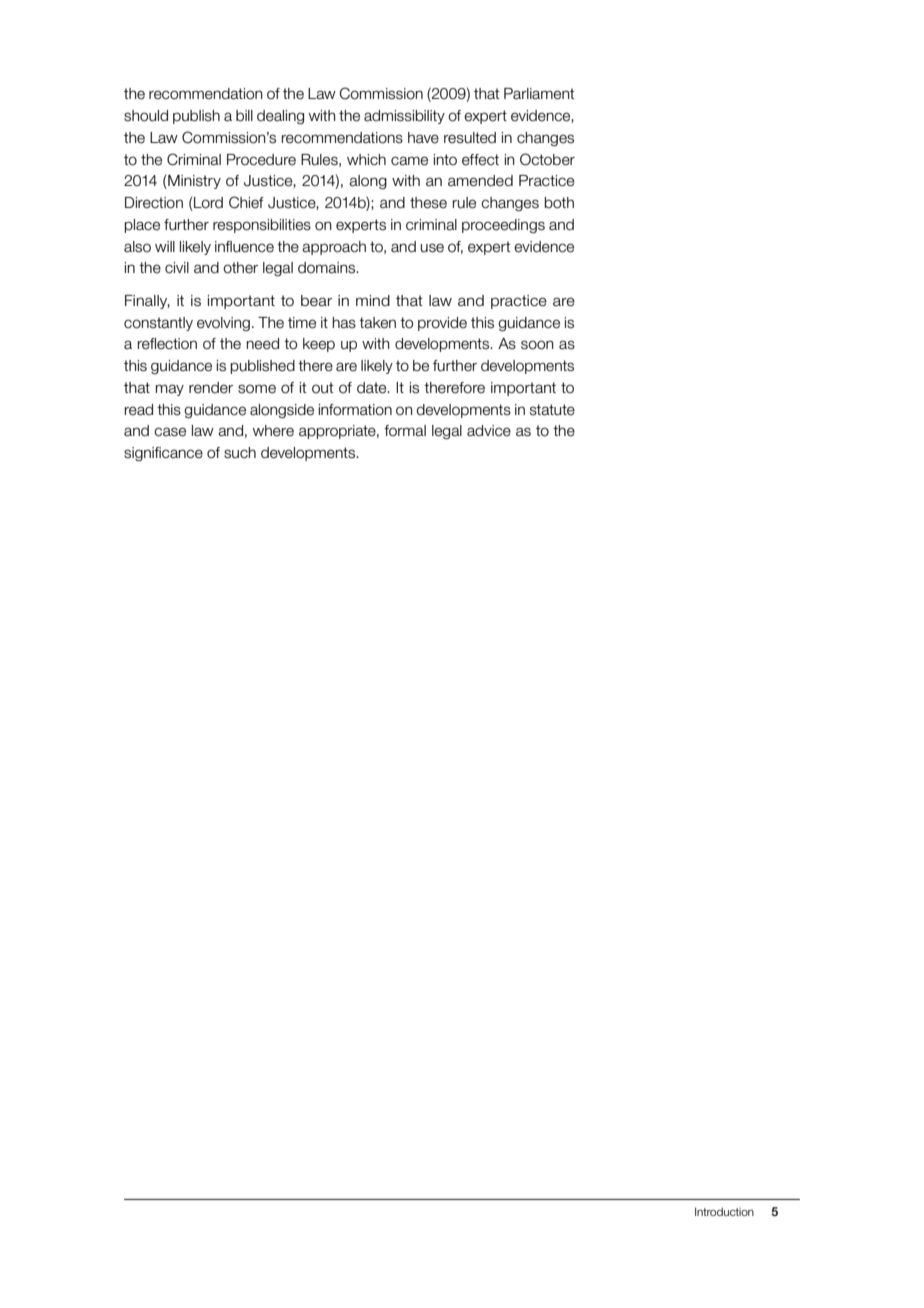  Describe the element at coordinates (405, 431) in the screenshot. I see `formal` at that location.
